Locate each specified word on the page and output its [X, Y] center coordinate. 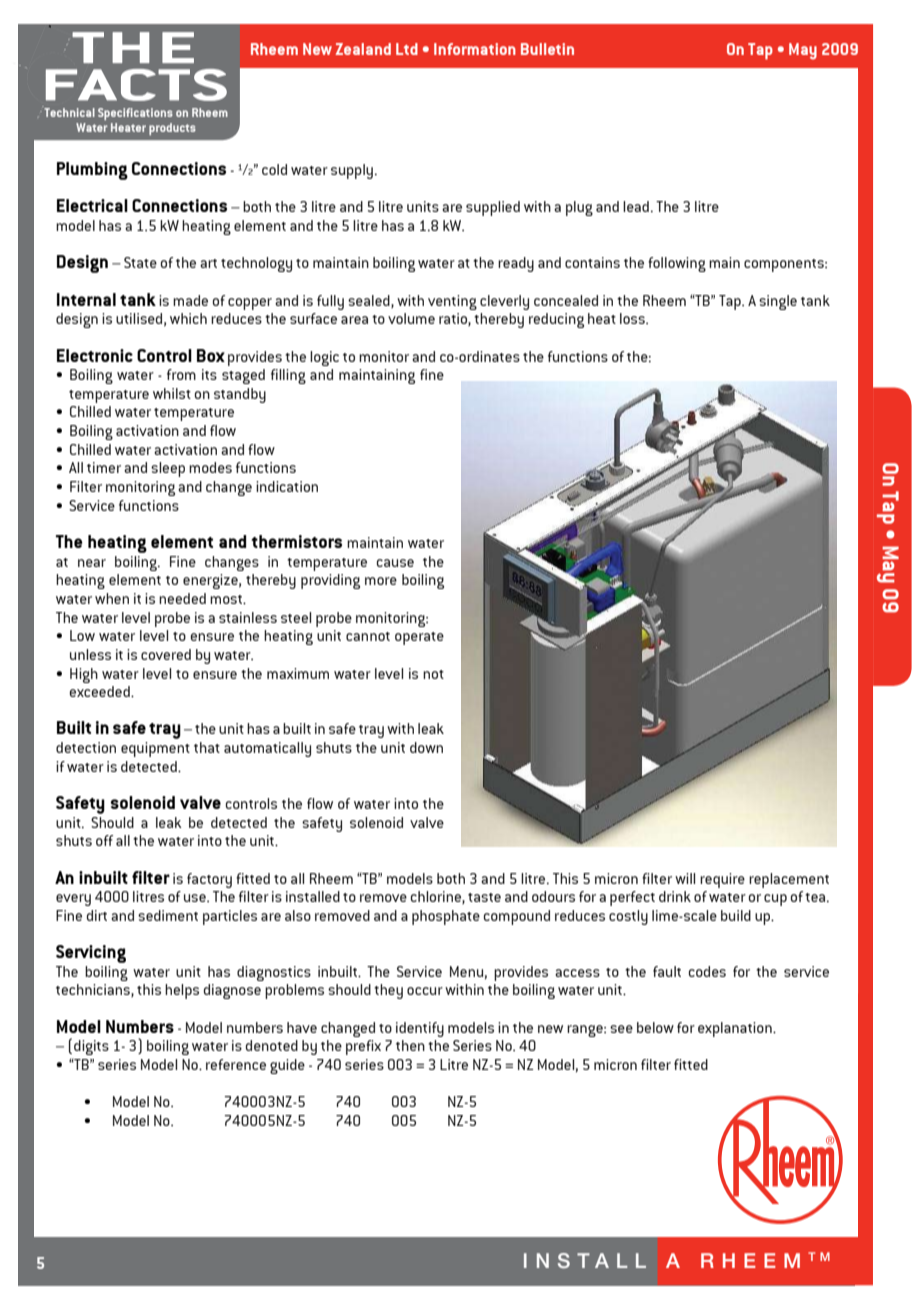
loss [633, 318]
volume [411, 318]
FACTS [136, 85]
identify [420, 1029]
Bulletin [547, 49]
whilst [172, 393]
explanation [736, 1029]
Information [475, 49]
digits [91, 1047]
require [722, 880]
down [426, 747]
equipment [155, 749]
